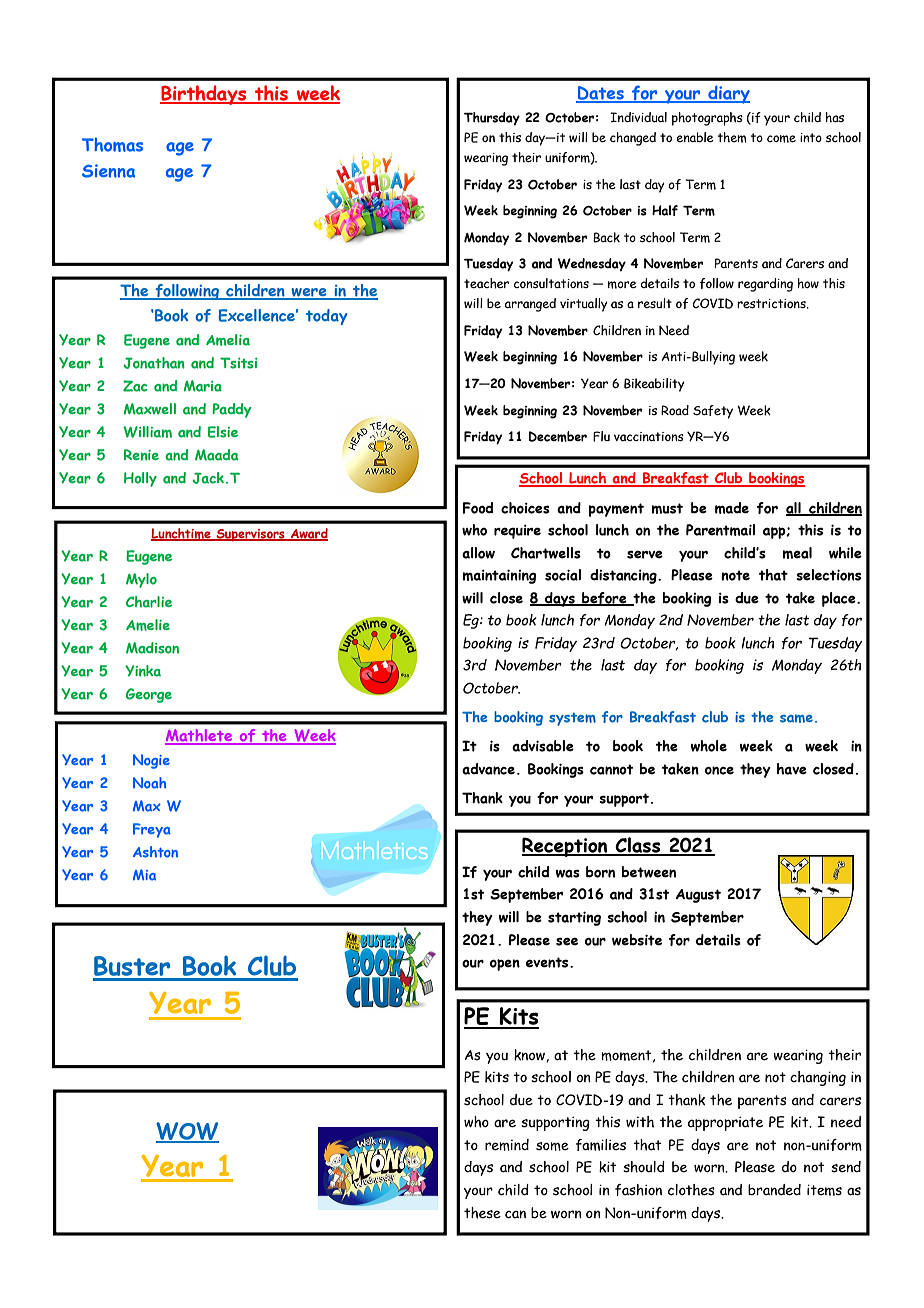 This page has height=1308, width=924. I want to click on made, so click(732, 508).
